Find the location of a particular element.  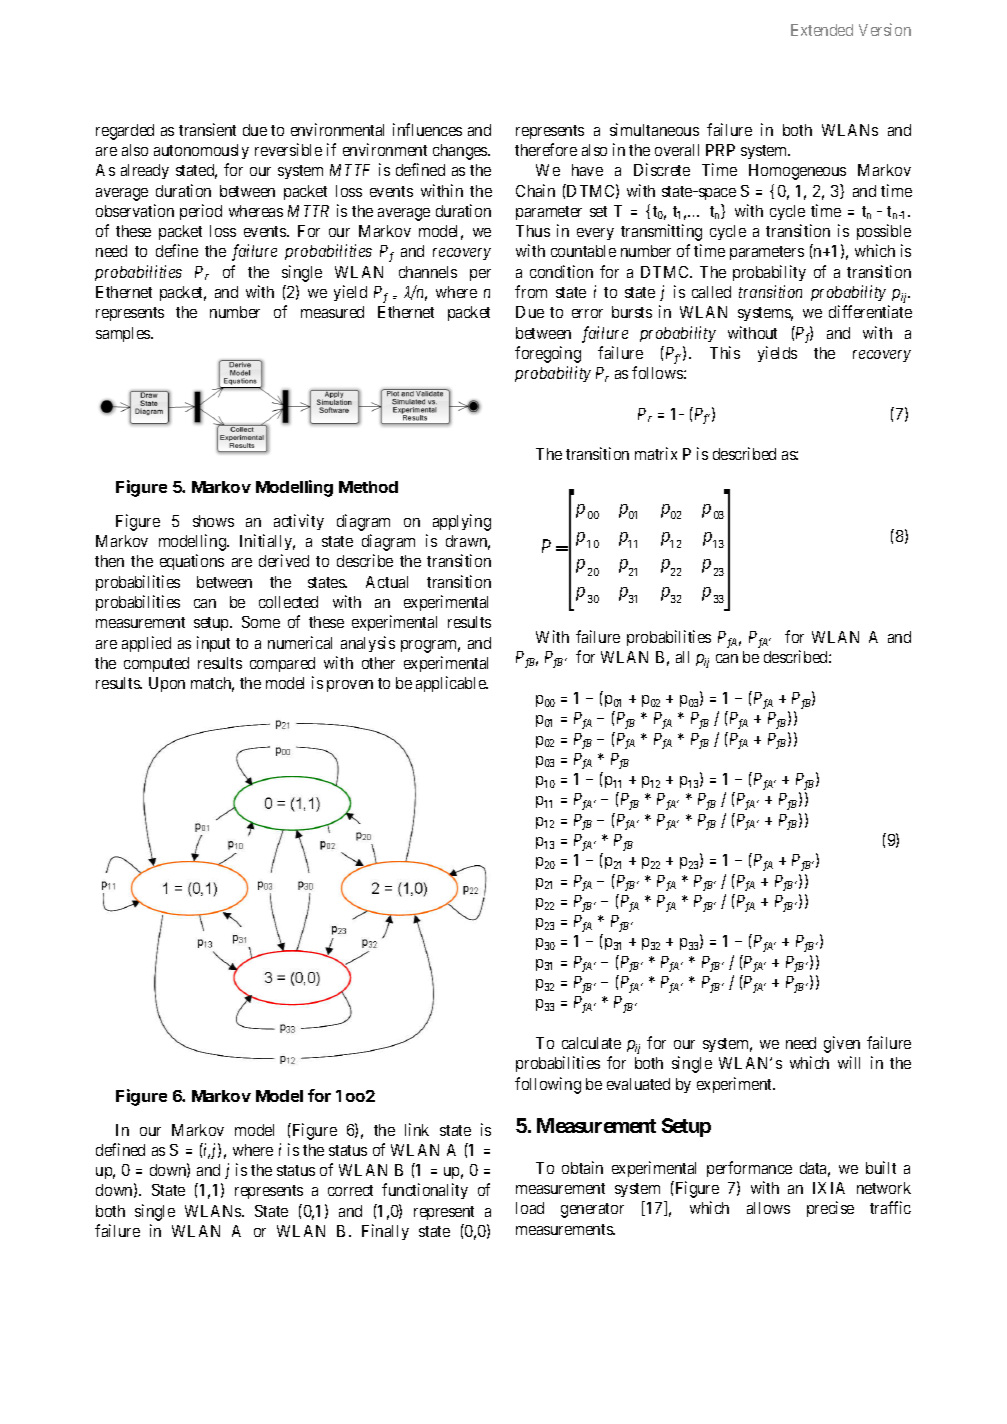

This is located at coordinates (725, 352).
